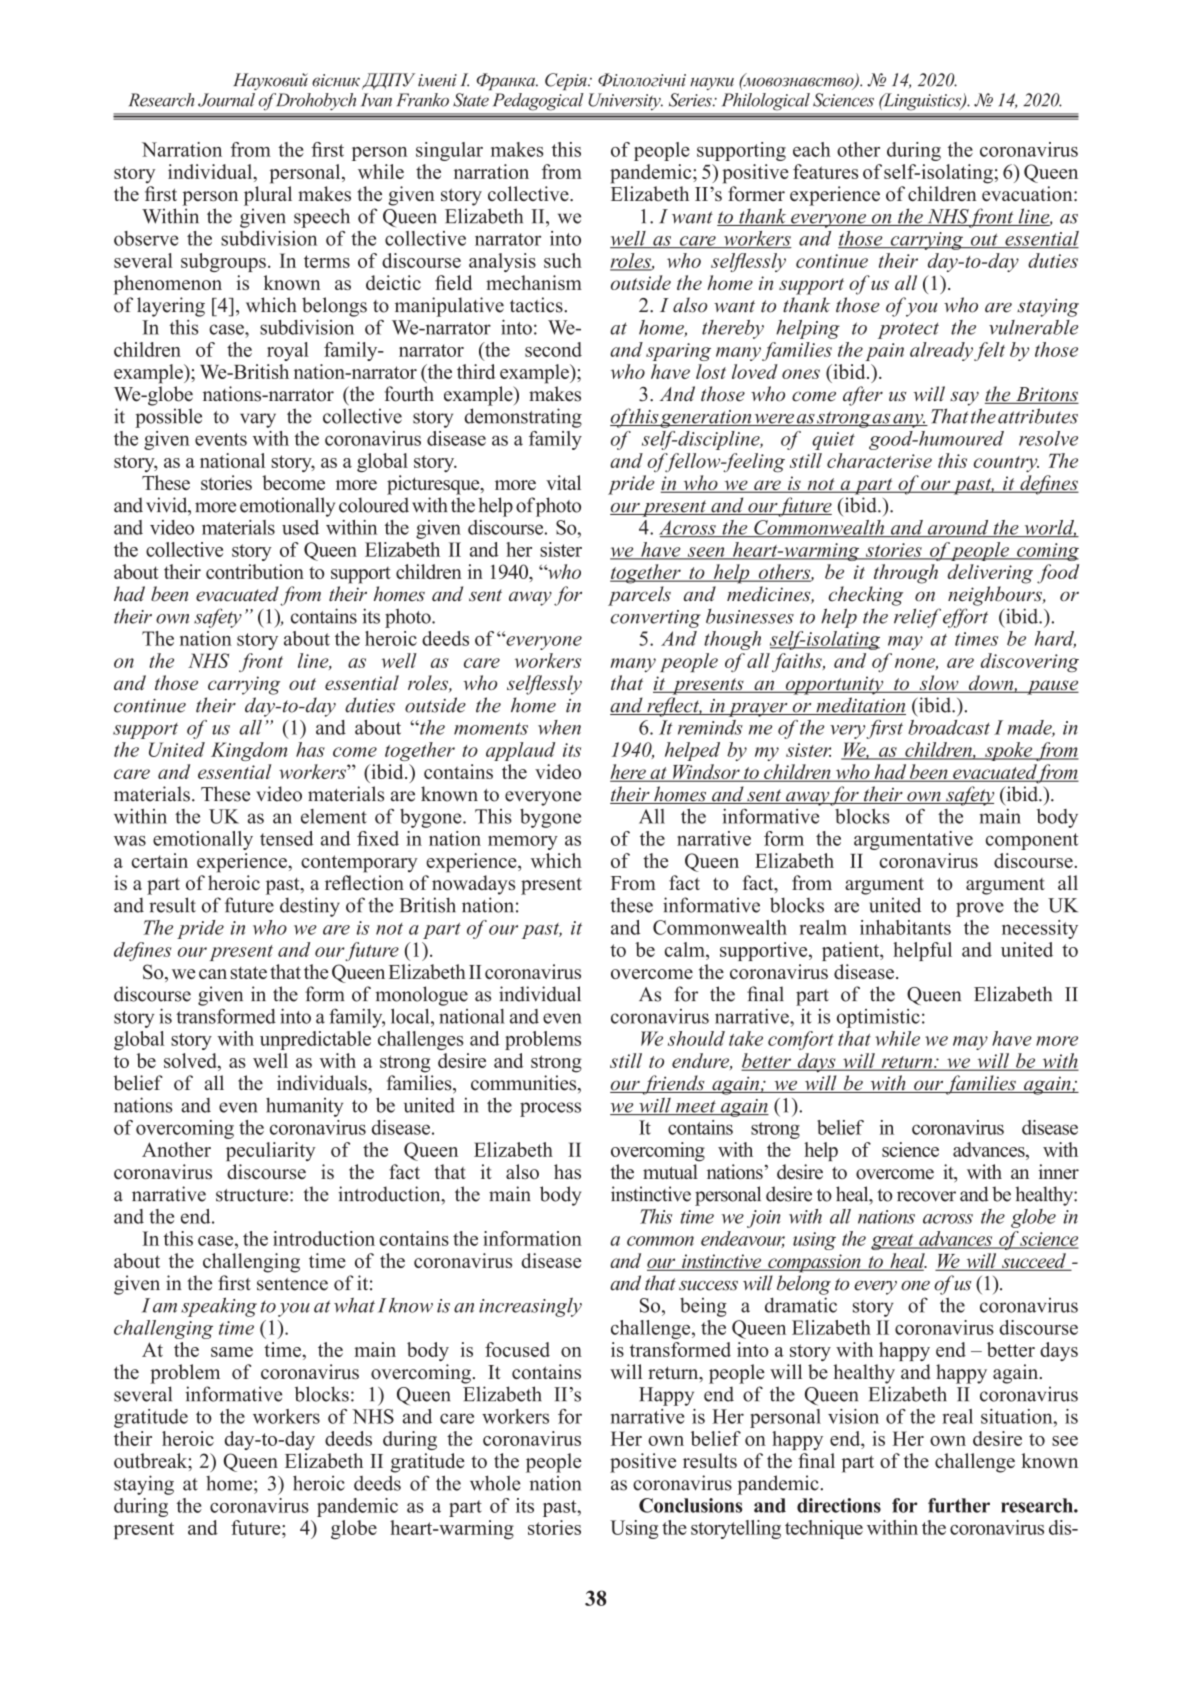  I want to click on evacuation, so click(1028, 193).
